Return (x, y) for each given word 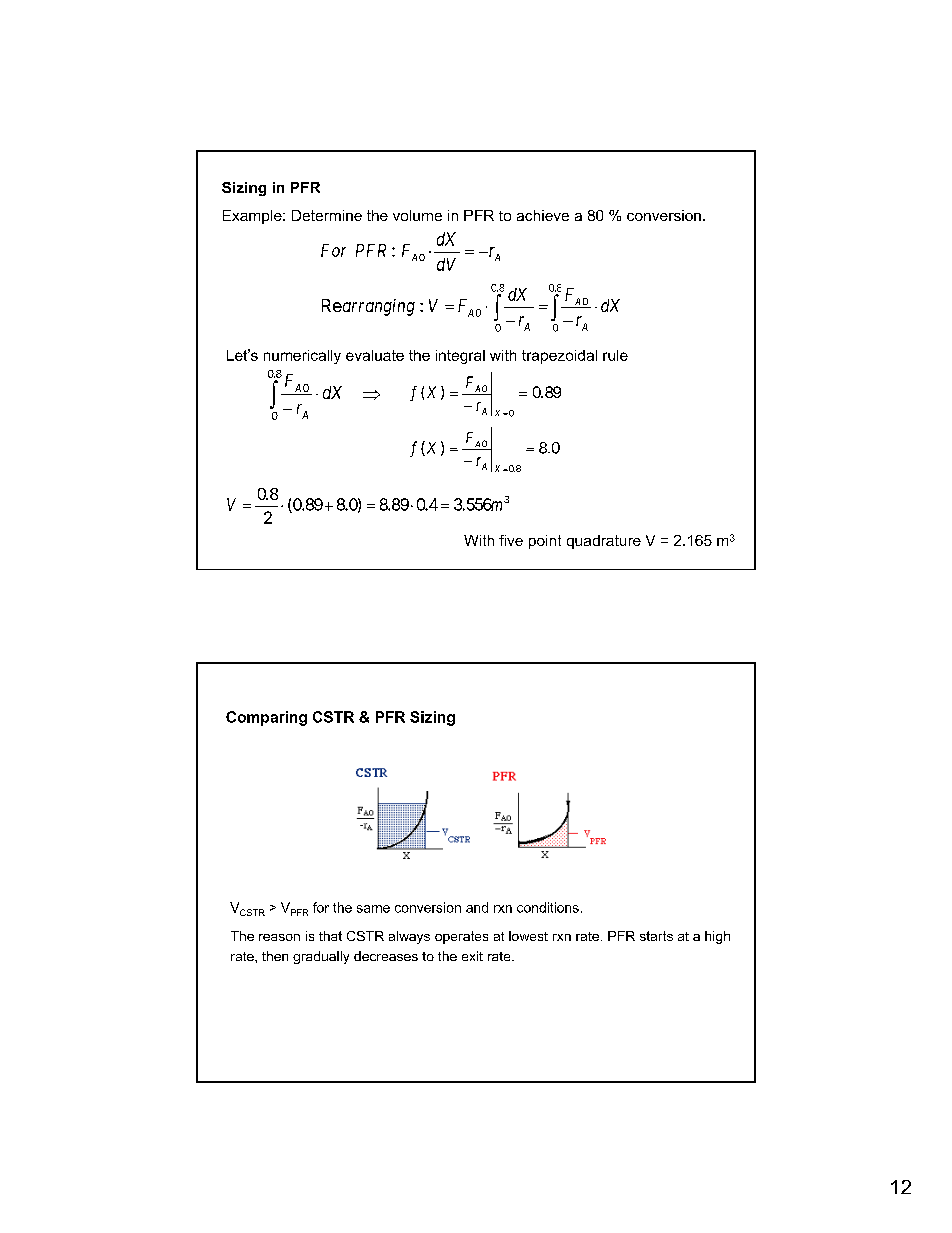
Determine (327, 215)
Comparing (266, 718)
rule (615, 355)
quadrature (604, 542)
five (511, 540)
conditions (548, 907)
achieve (543, 215)
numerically (302, 357)
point (545, 542)
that (330, 936)
